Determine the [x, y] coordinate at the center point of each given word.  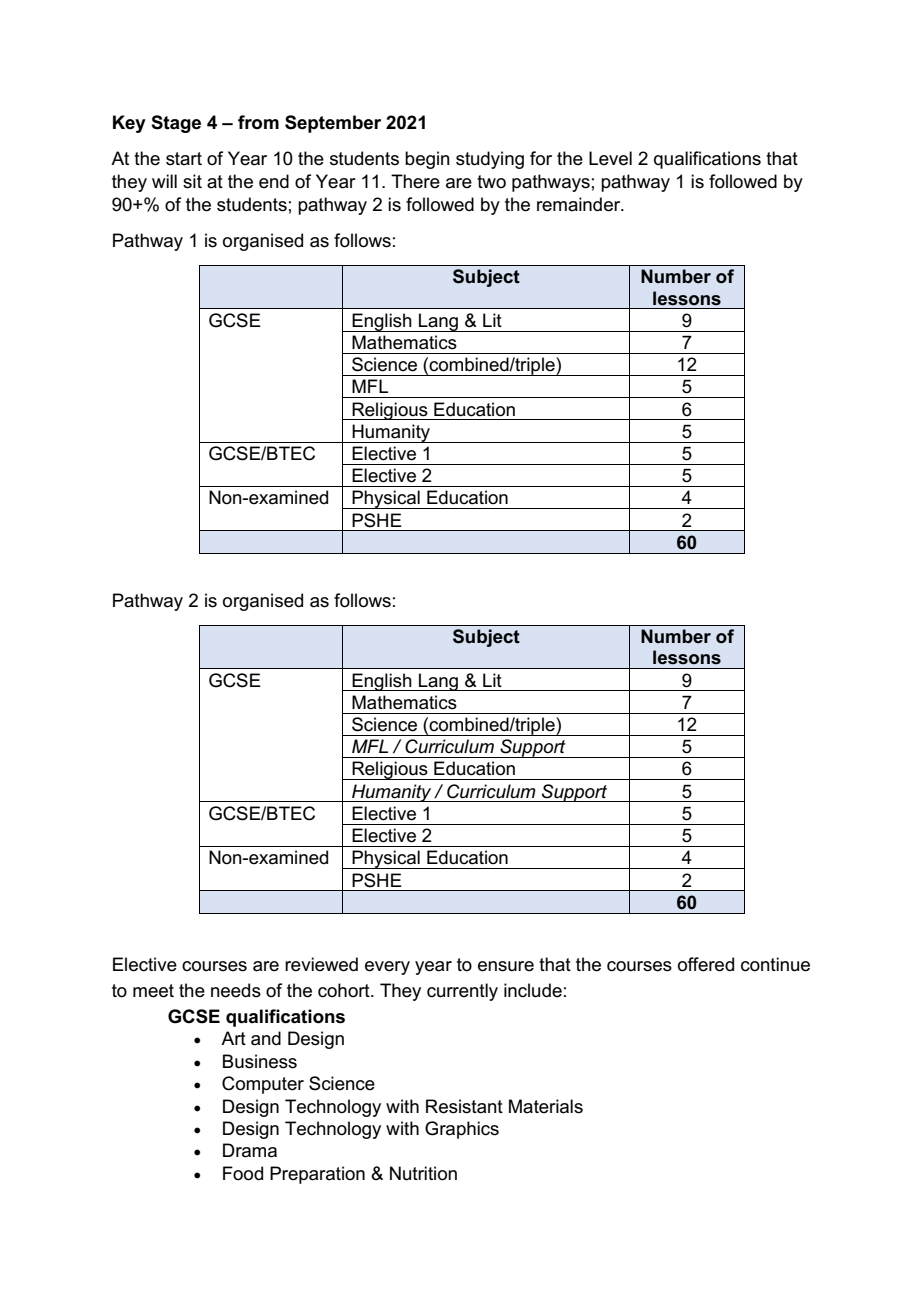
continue [775, 964]
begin [427, 160]
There [415, 181]
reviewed [321, 964]
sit [192, 181]
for [541, 158]
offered [706, 964]
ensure [506, 966]
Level [610, 158]
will [164, 181]
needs [236, 990]
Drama [250, 1150]
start [184, 159]
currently [462, 992]
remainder [580, 204]
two [491, 182]
